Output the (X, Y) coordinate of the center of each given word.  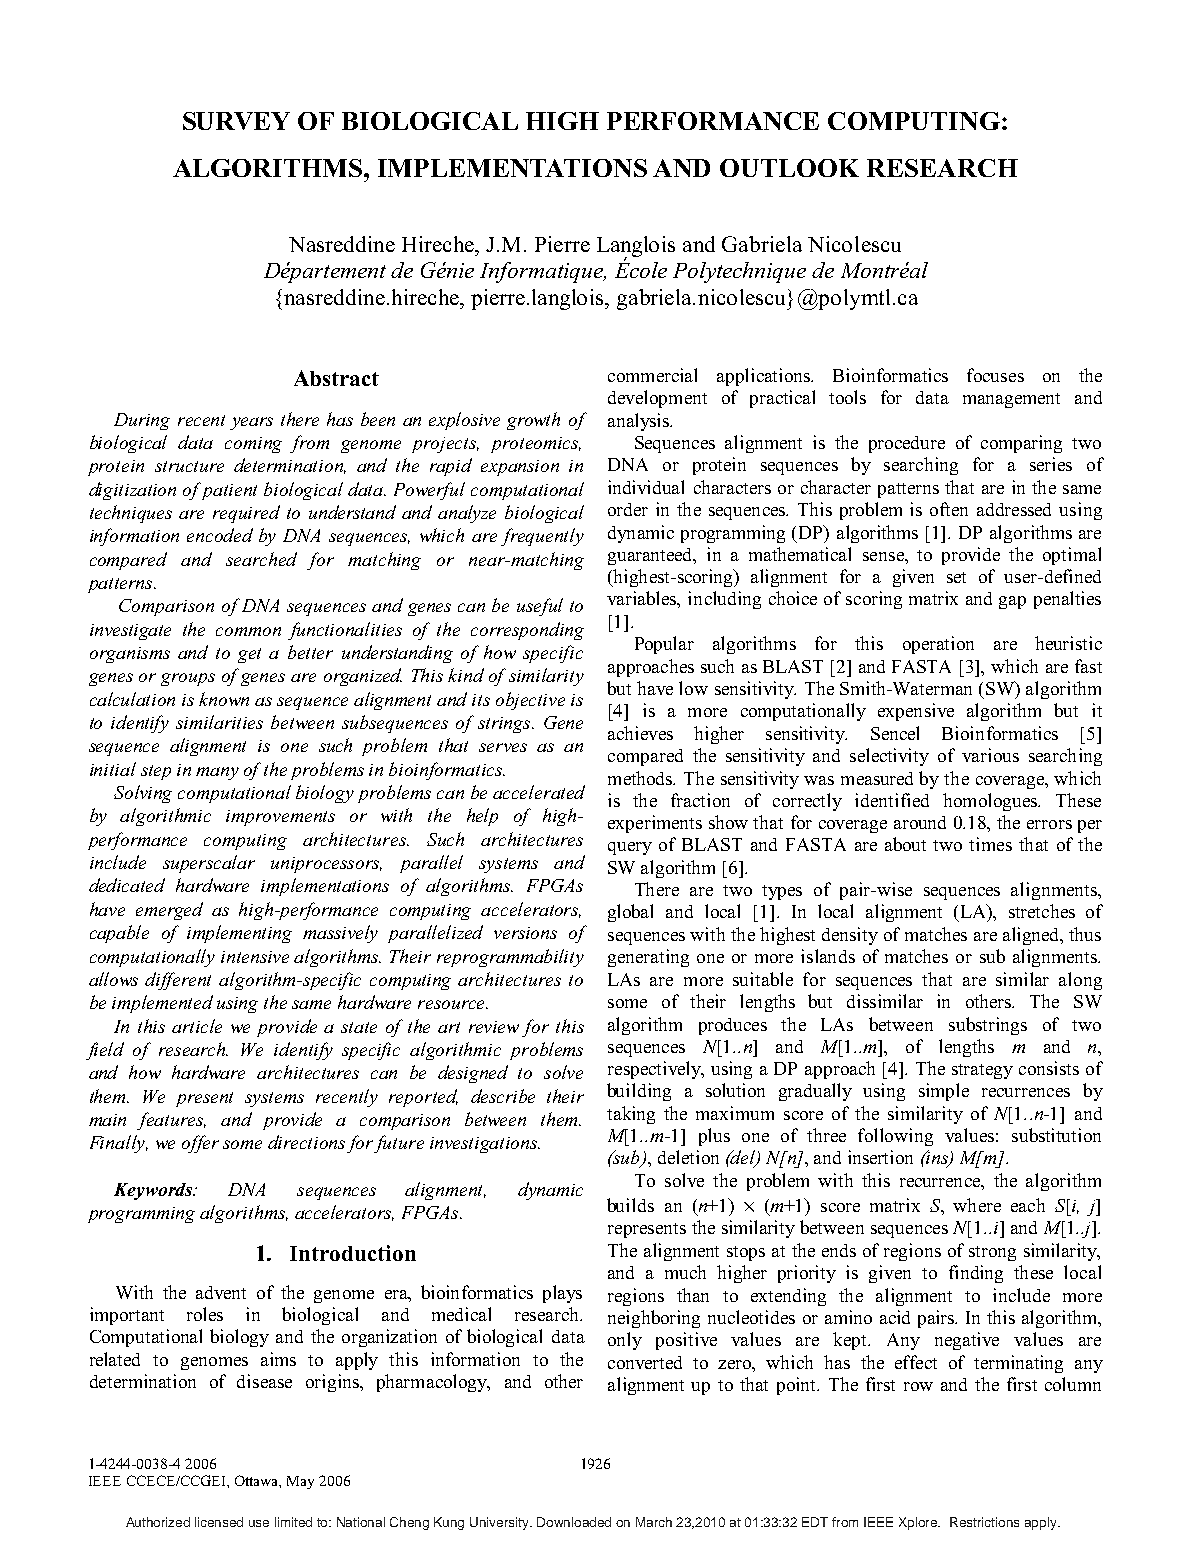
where (977, 1205)
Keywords (154, 1191)
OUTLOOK (789, 168)
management (1011, 400)
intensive (255, 957)
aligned (1032, 936)
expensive (916, 712)
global (630, 913)
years (251, 423)
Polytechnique (739, 272)
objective (530, 701)
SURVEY (236, 121)
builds (630, 1205)
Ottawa (258, 1481)
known (224, 699)
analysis (639, 422)
